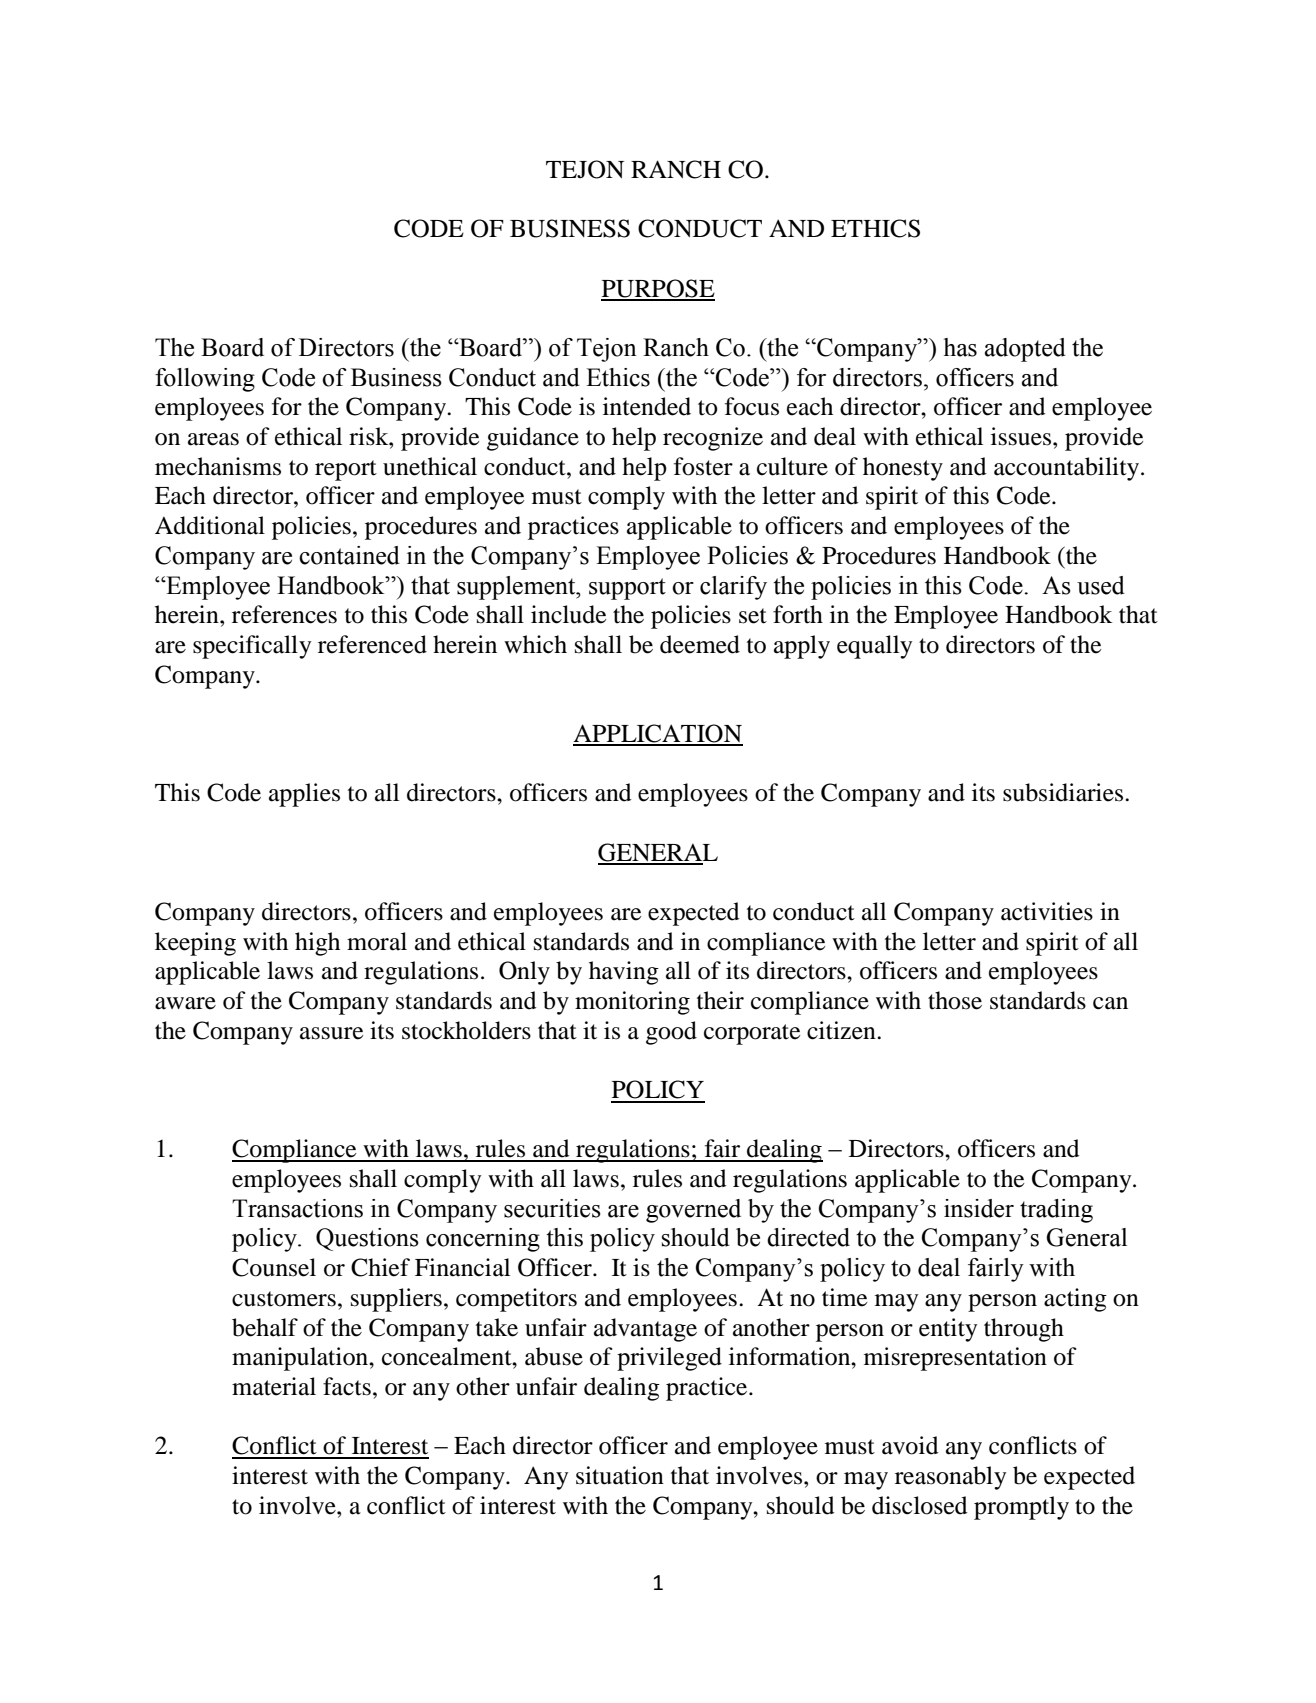 The width and height of the page is (1316, 1703). Describe the element at coordinates (304, 795) in the page. I see `applies` at that location.
